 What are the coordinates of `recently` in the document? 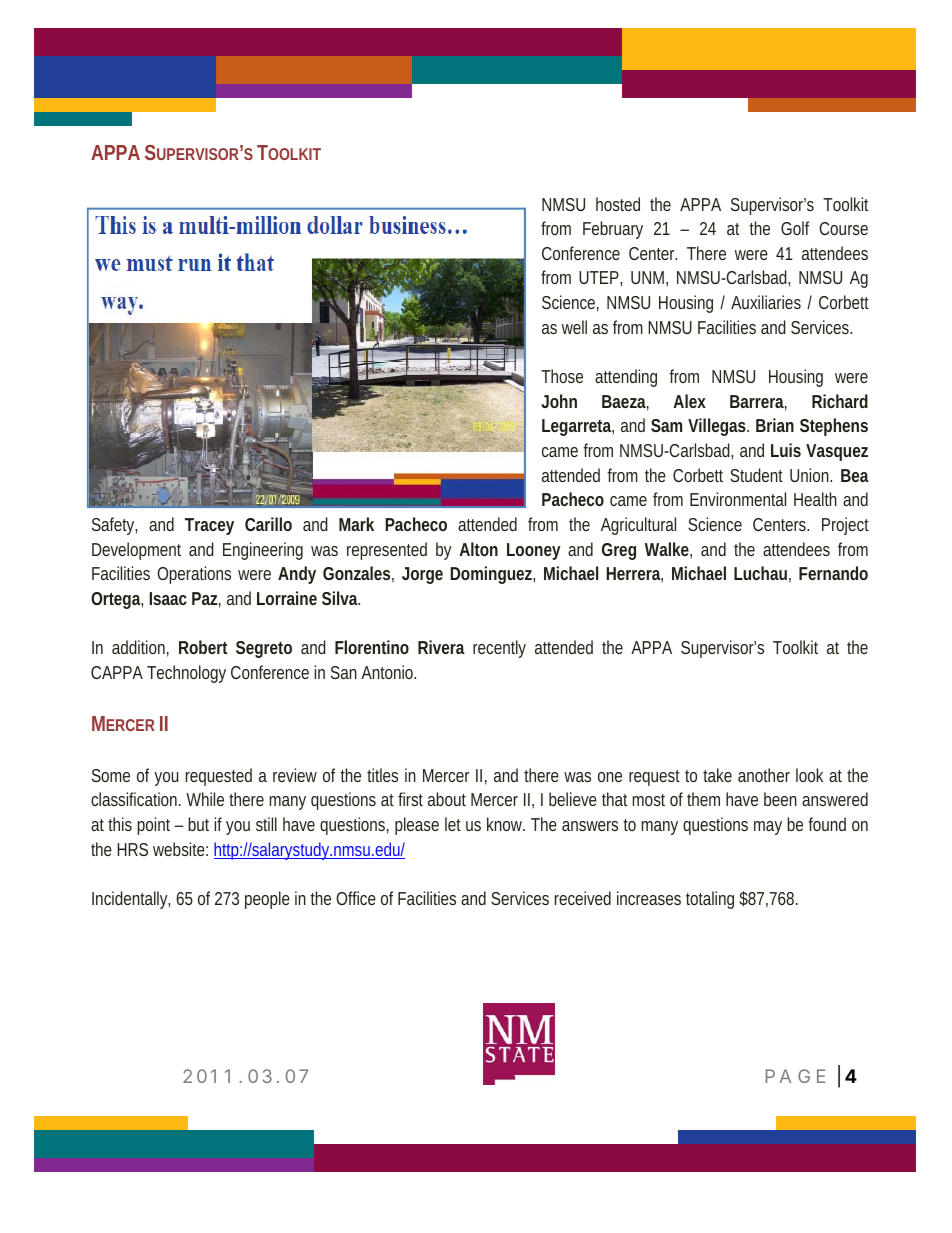 It's located at (499, 649).
